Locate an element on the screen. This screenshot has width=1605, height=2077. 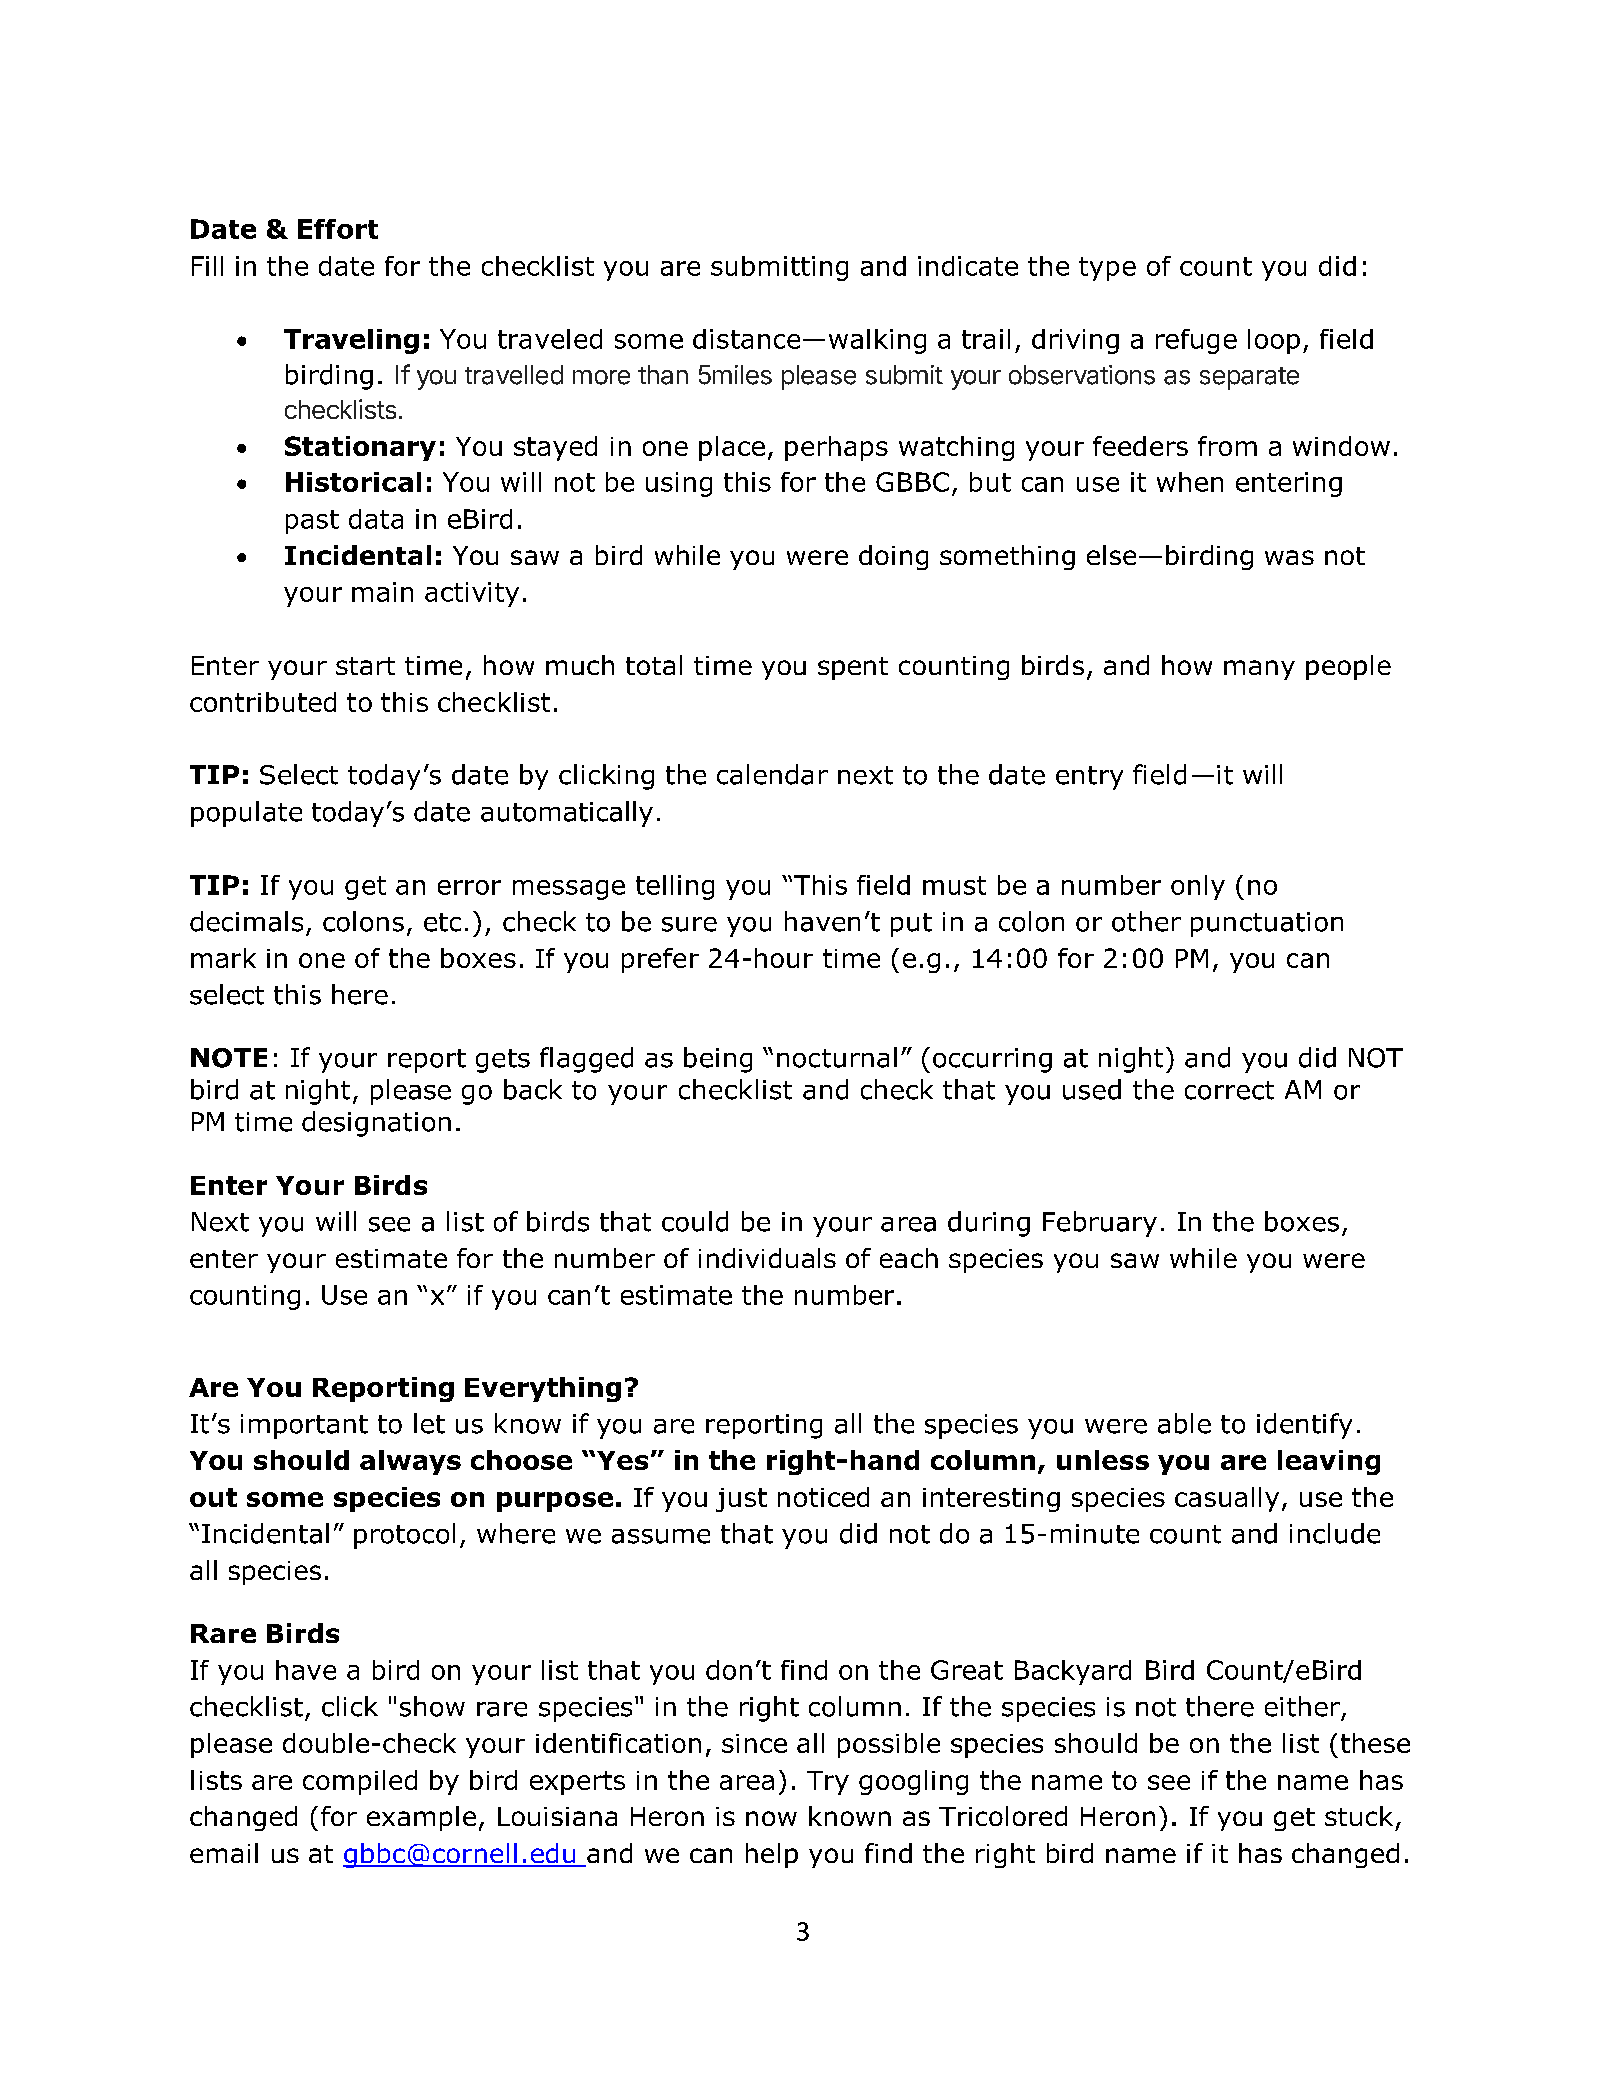
NOTE is located at coordinates (229, 1058).
